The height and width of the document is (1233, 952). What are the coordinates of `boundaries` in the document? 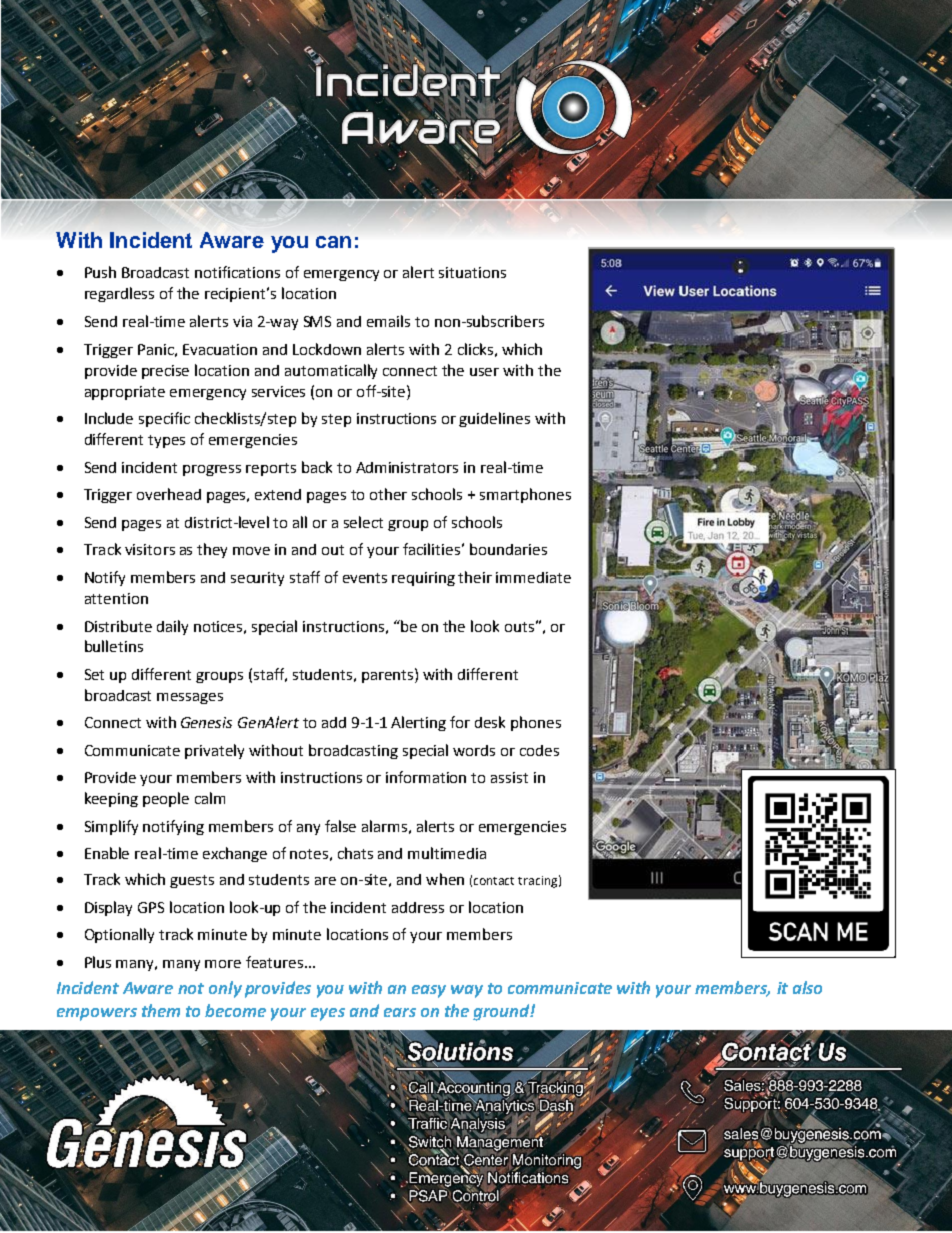 It's located at (508, 549).
